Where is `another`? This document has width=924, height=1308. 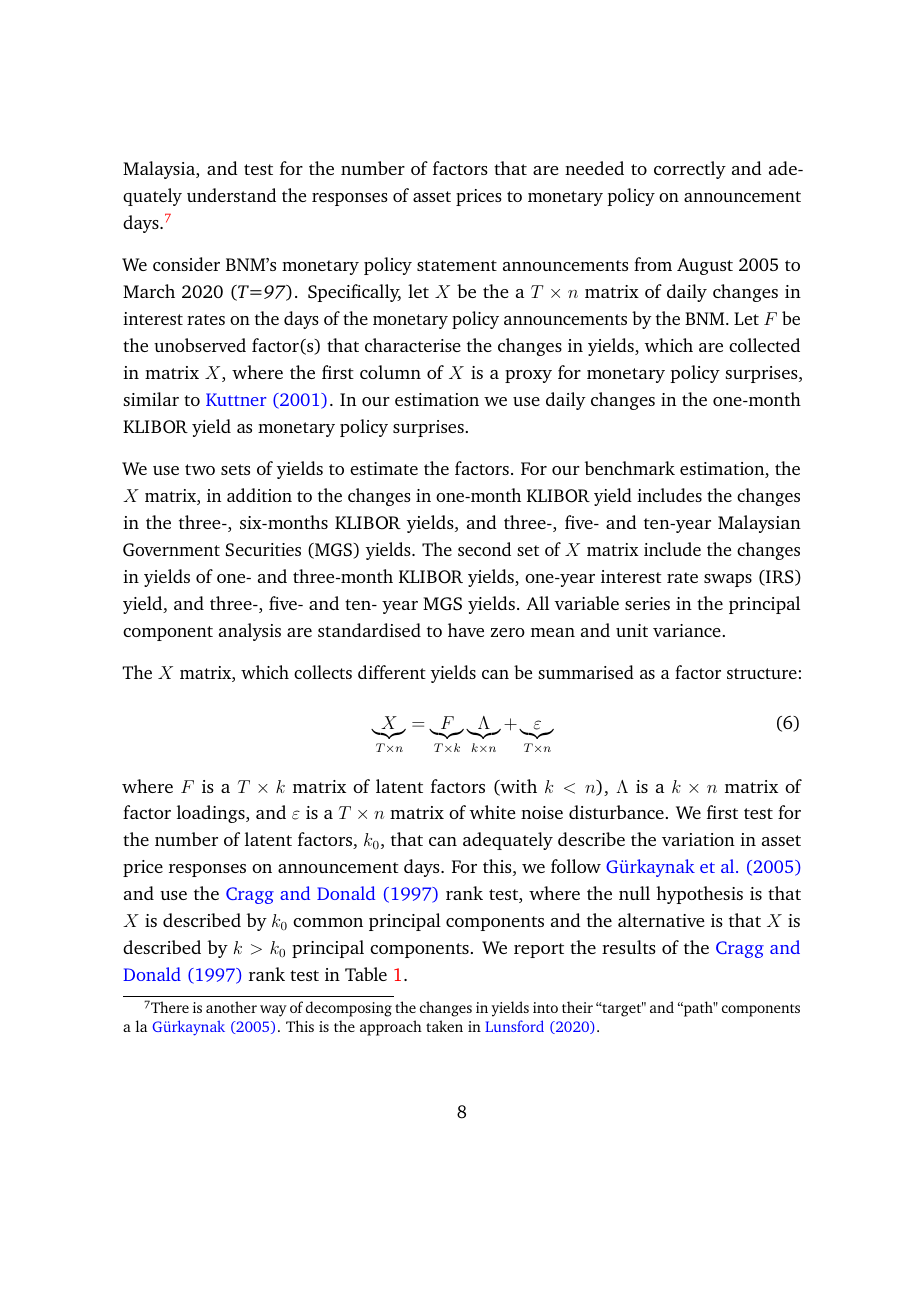 another is located at coordinates (231, 1007).
